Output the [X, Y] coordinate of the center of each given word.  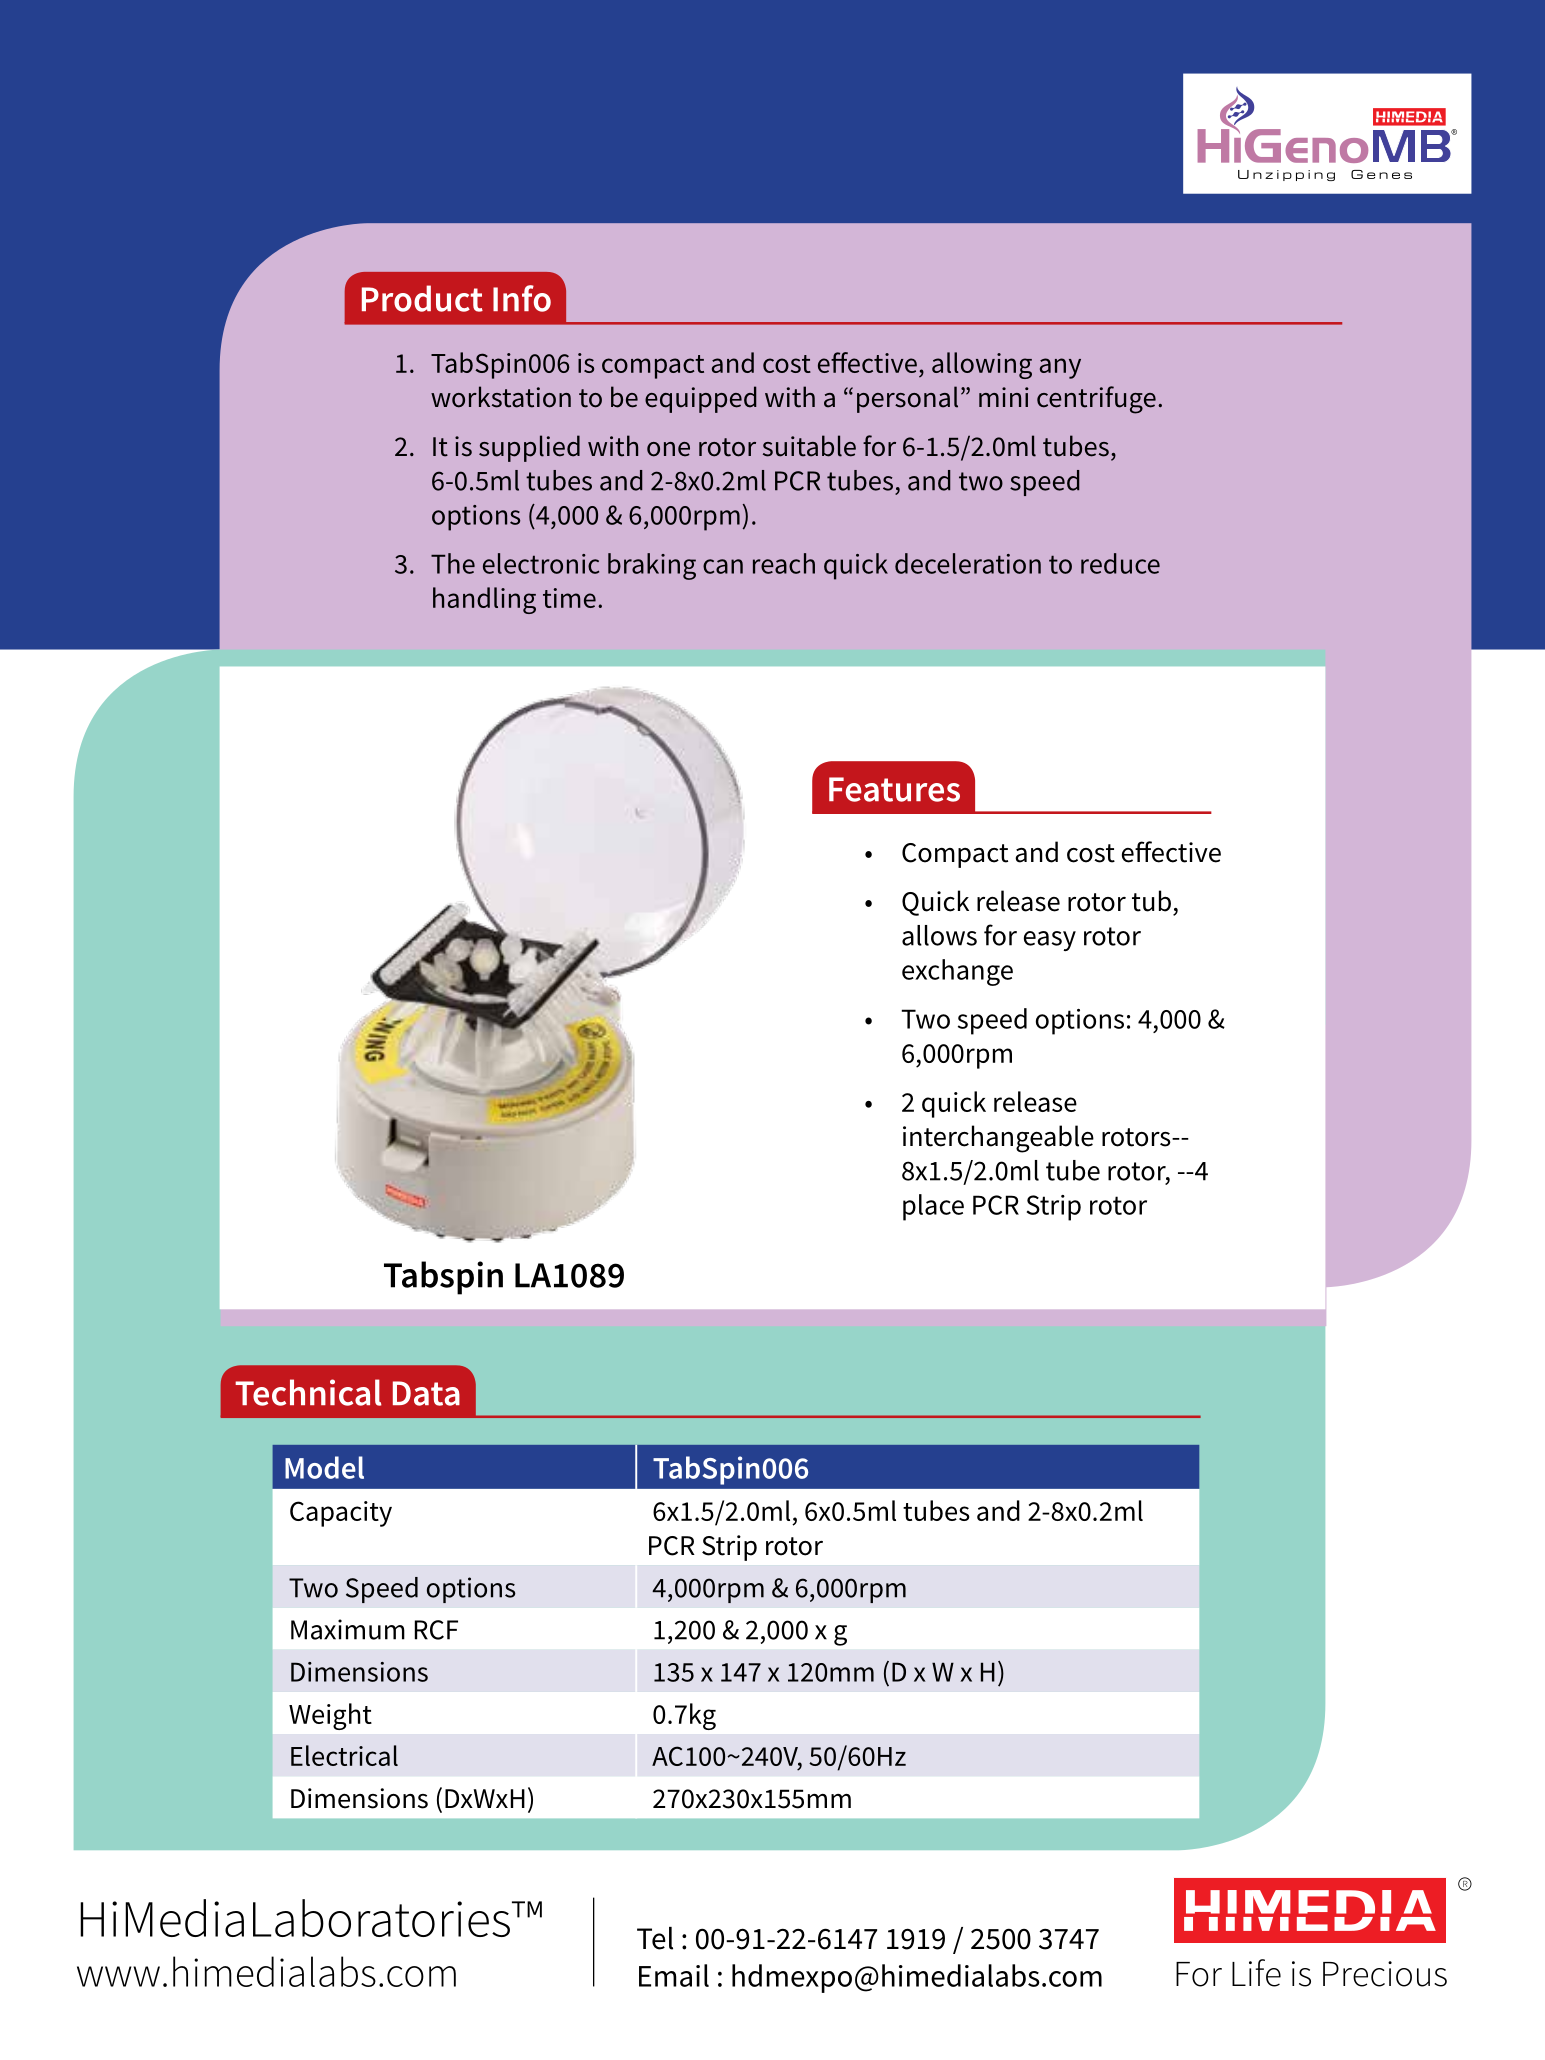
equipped [701, 399]
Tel [655, 1938]
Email [674, 1975]
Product [422, 298]
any [1060, 368]
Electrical [344, 1755]
